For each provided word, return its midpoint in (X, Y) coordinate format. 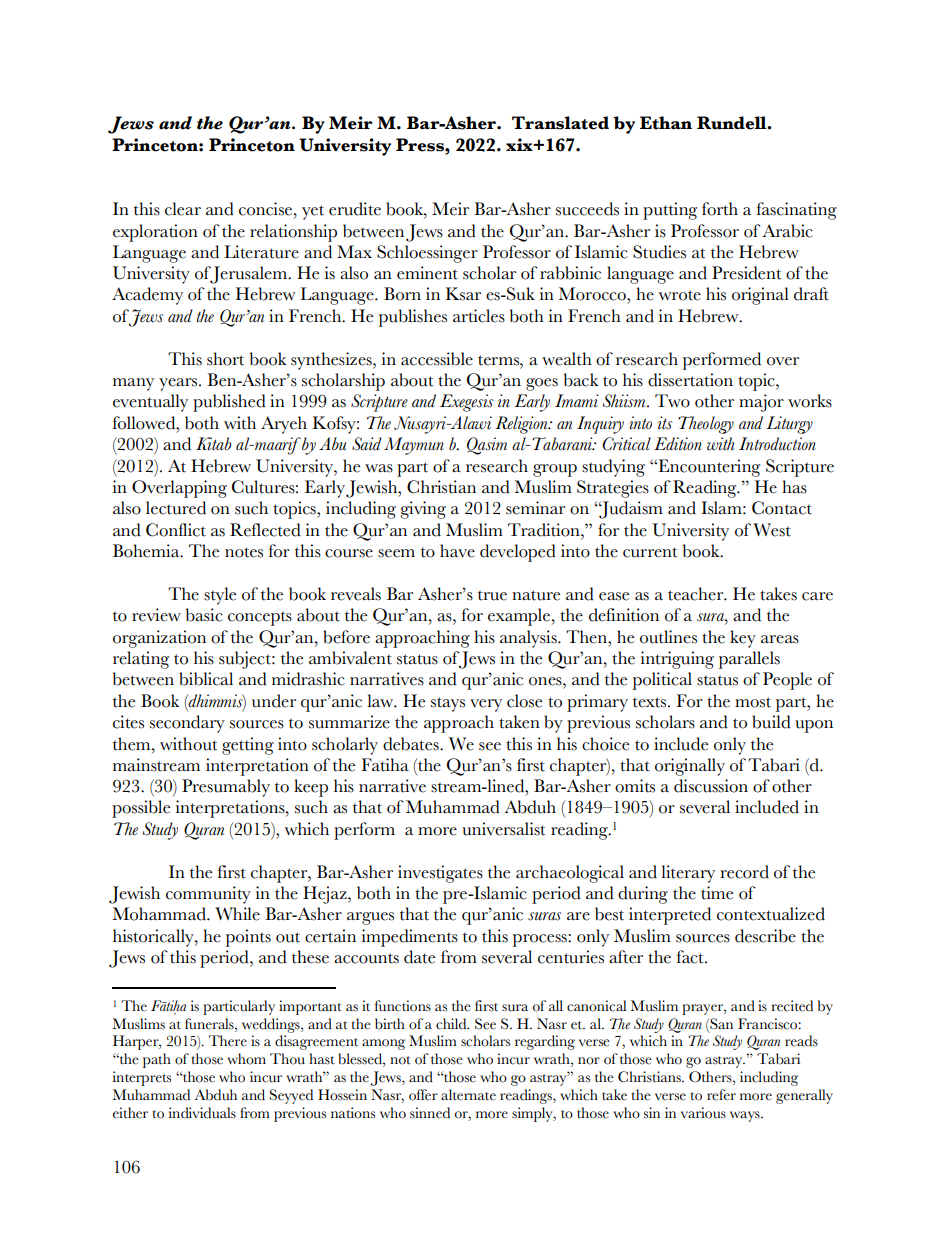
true (492, 596)
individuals (202, 1113)
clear (183, 209)
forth (720, 209)
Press (421, 145)
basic (204, 615)
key (743, 639)
